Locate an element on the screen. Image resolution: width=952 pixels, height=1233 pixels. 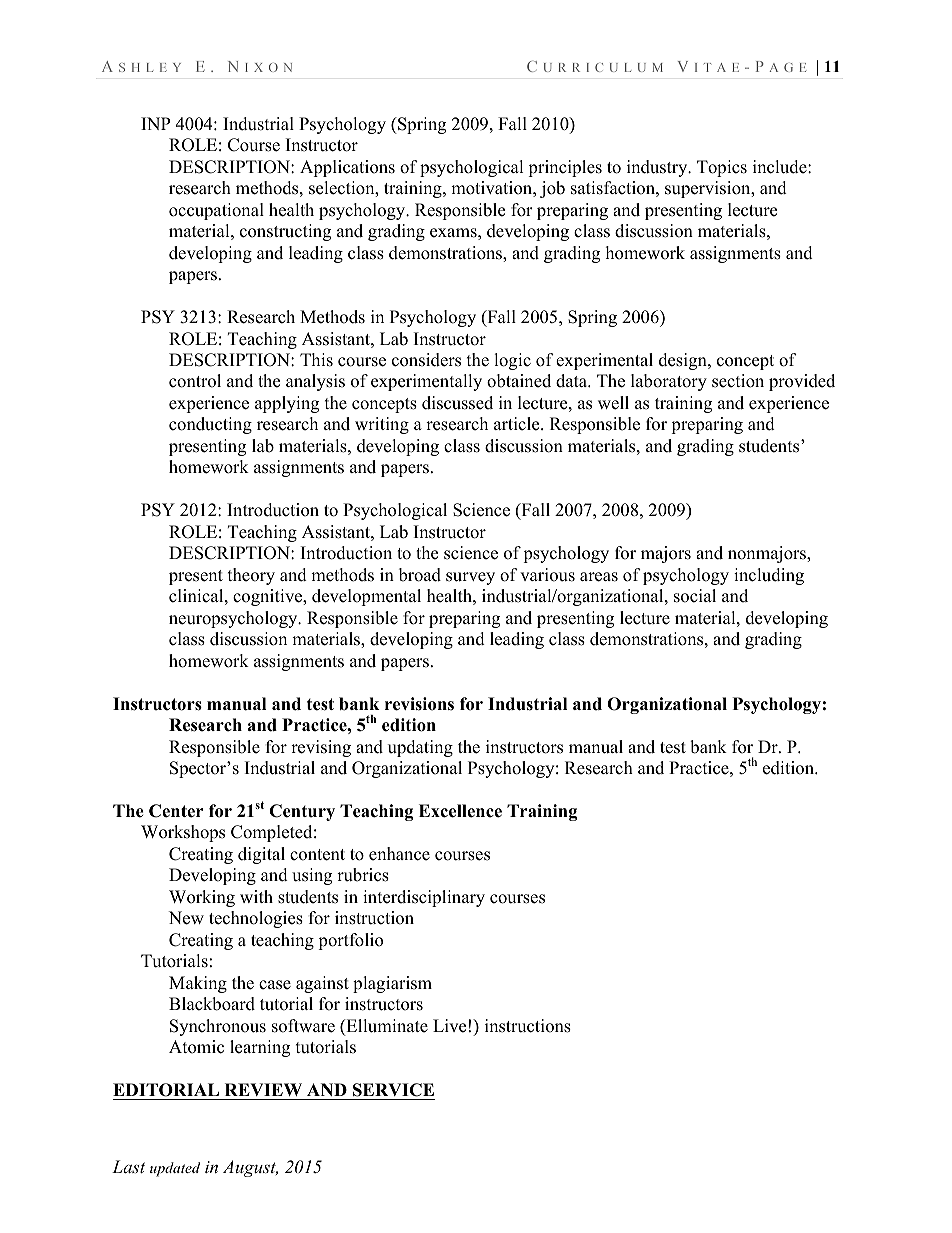
design is located at coordinates (684, 361).
